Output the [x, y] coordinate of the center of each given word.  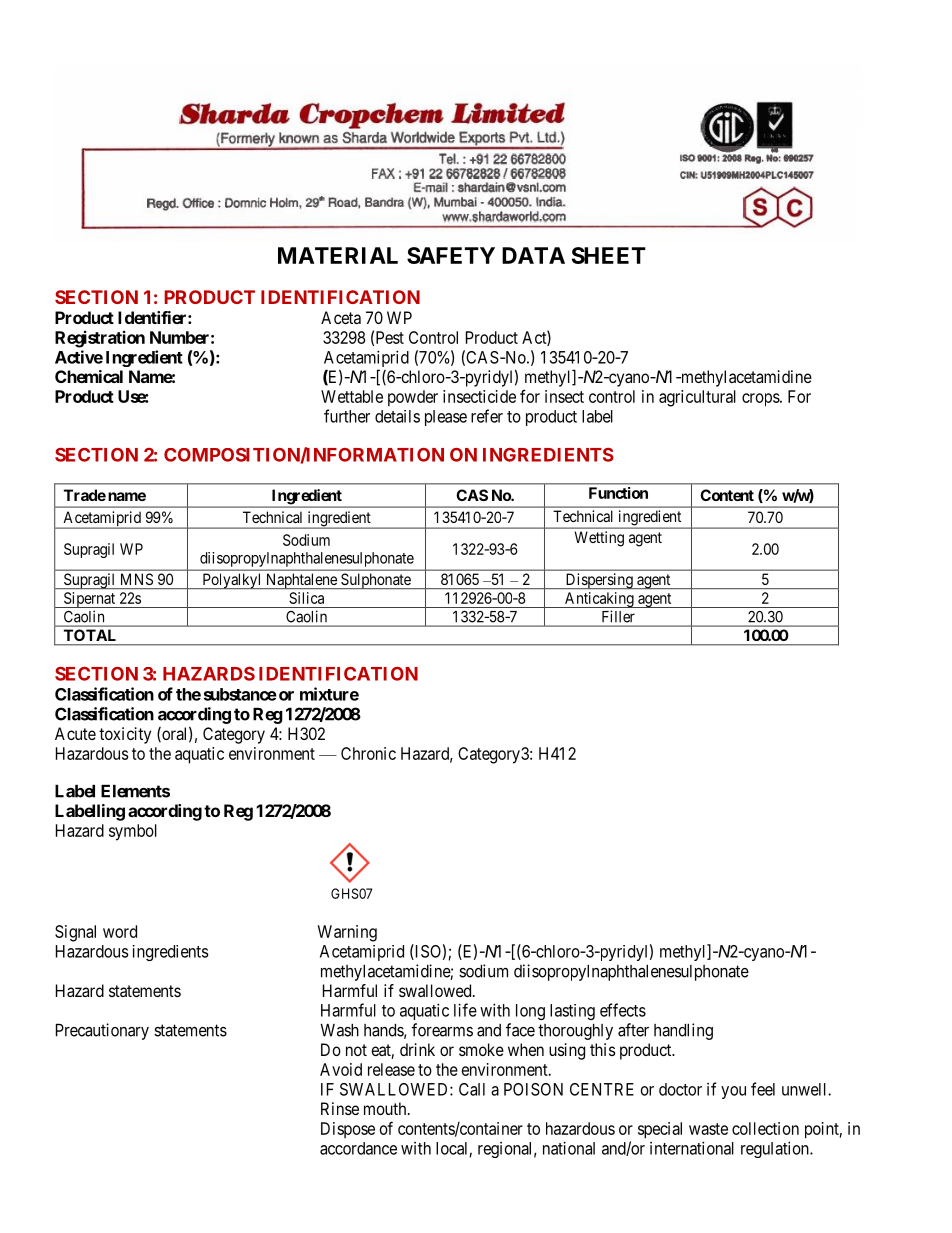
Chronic [368, 753]
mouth [386, 1108]
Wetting [599, 539]
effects [623, 1010]
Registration [100, 339]
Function [618, 493]
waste [708, 1129]
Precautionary [102, 1031]
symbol [133, 832]
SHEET [609, 255]
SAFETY [451, 255]
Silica [306, 598]
